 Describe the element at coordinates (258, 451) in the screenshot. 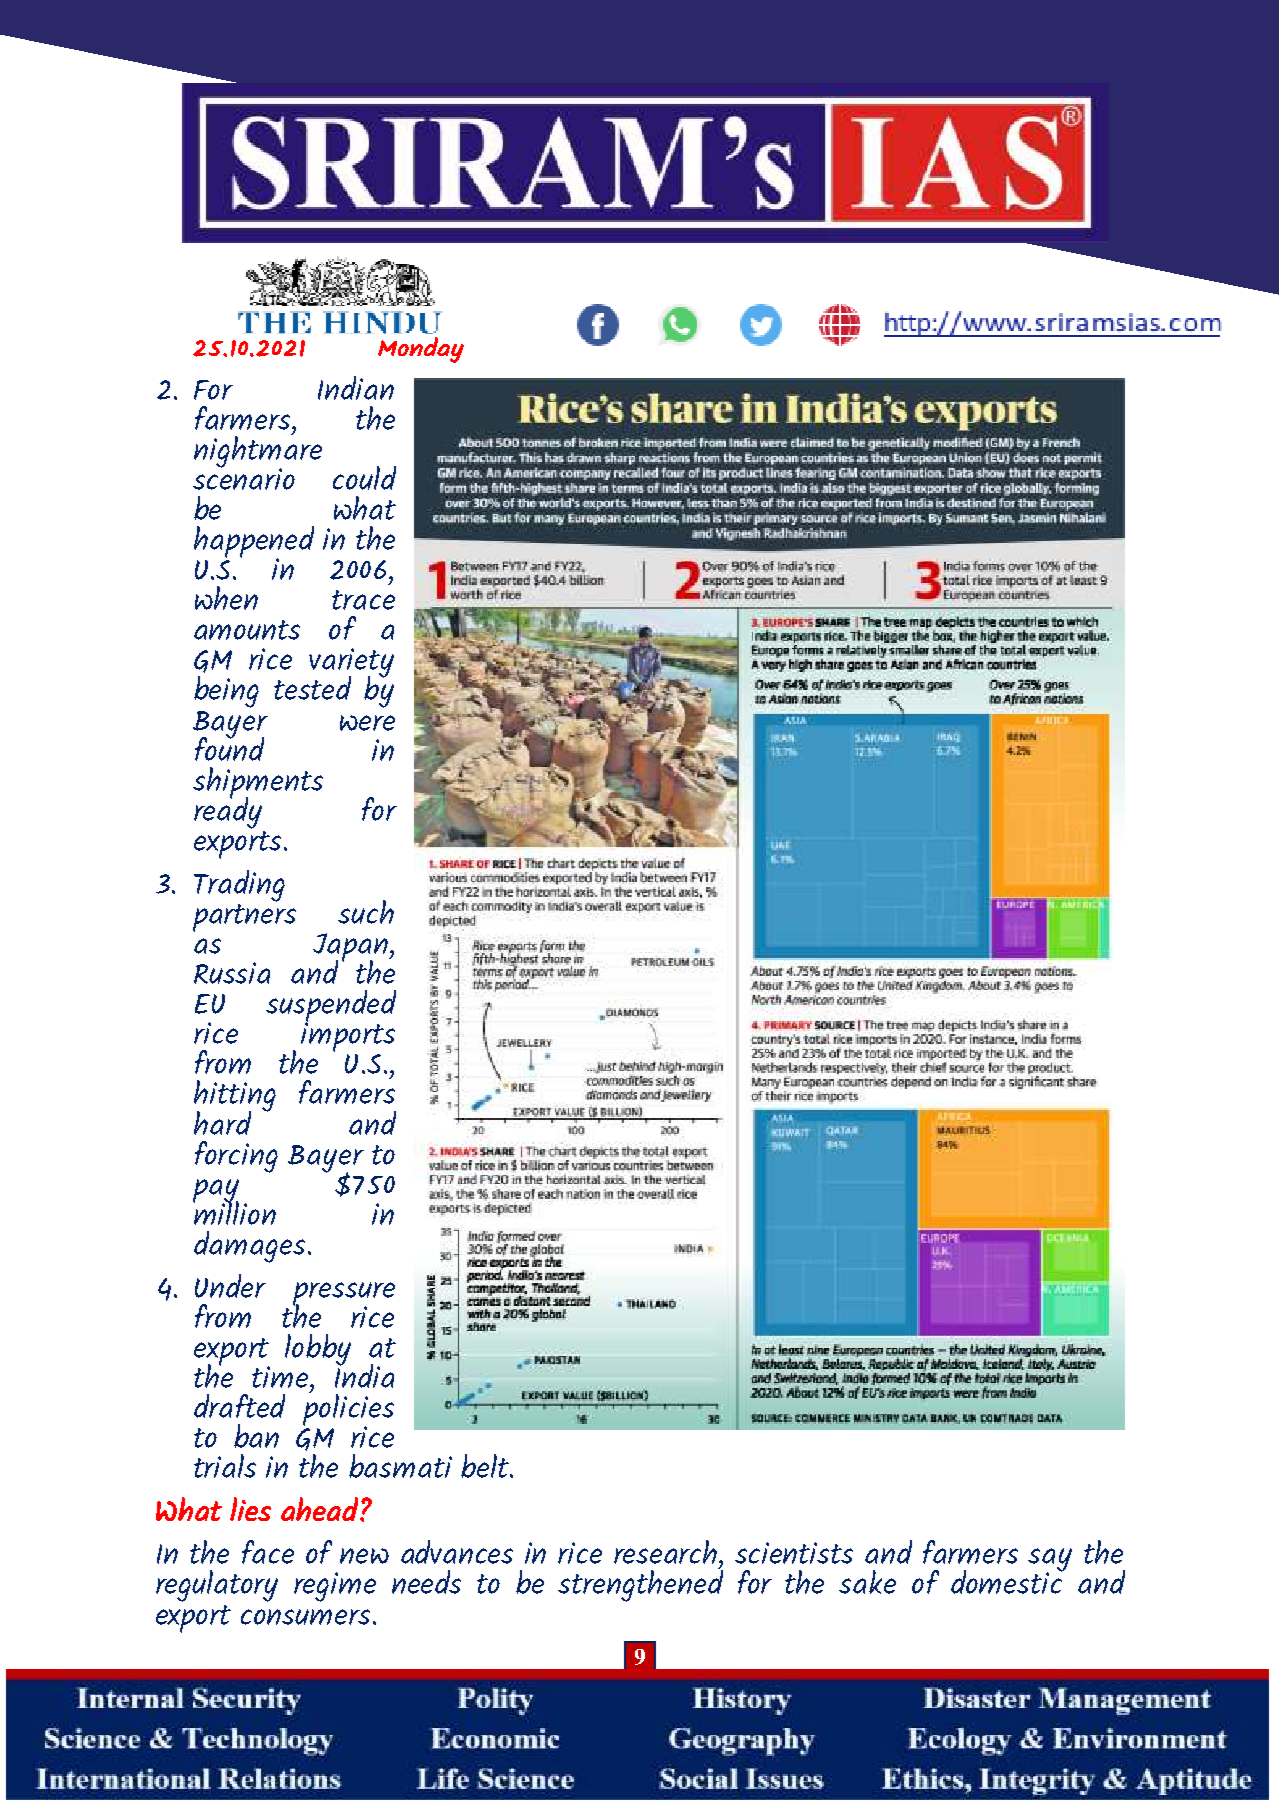

I see `nightmare` at that location.
